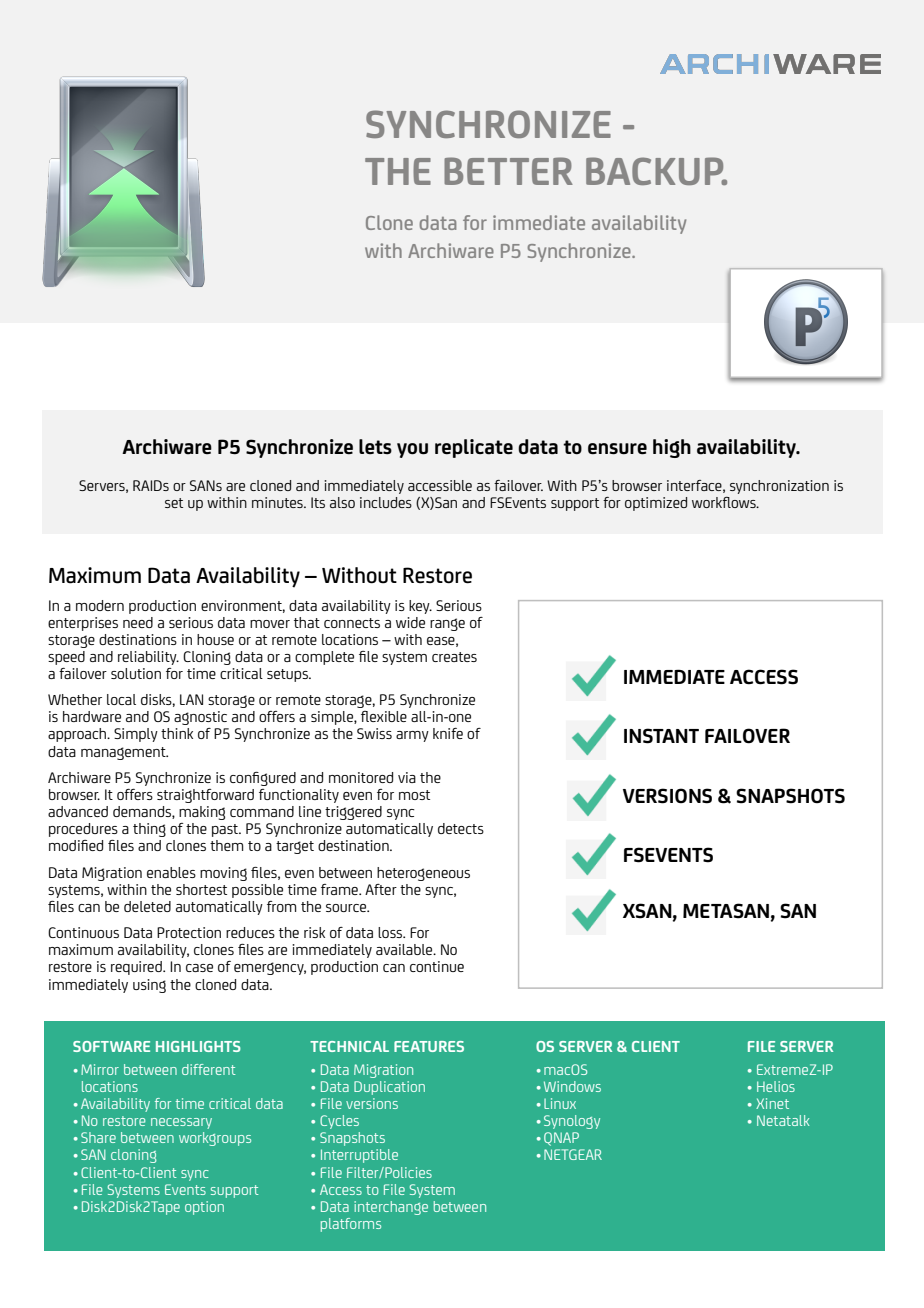 The width and height of the screenshot is (924, 1308). I want to click on flexible, so click(384, 716).
